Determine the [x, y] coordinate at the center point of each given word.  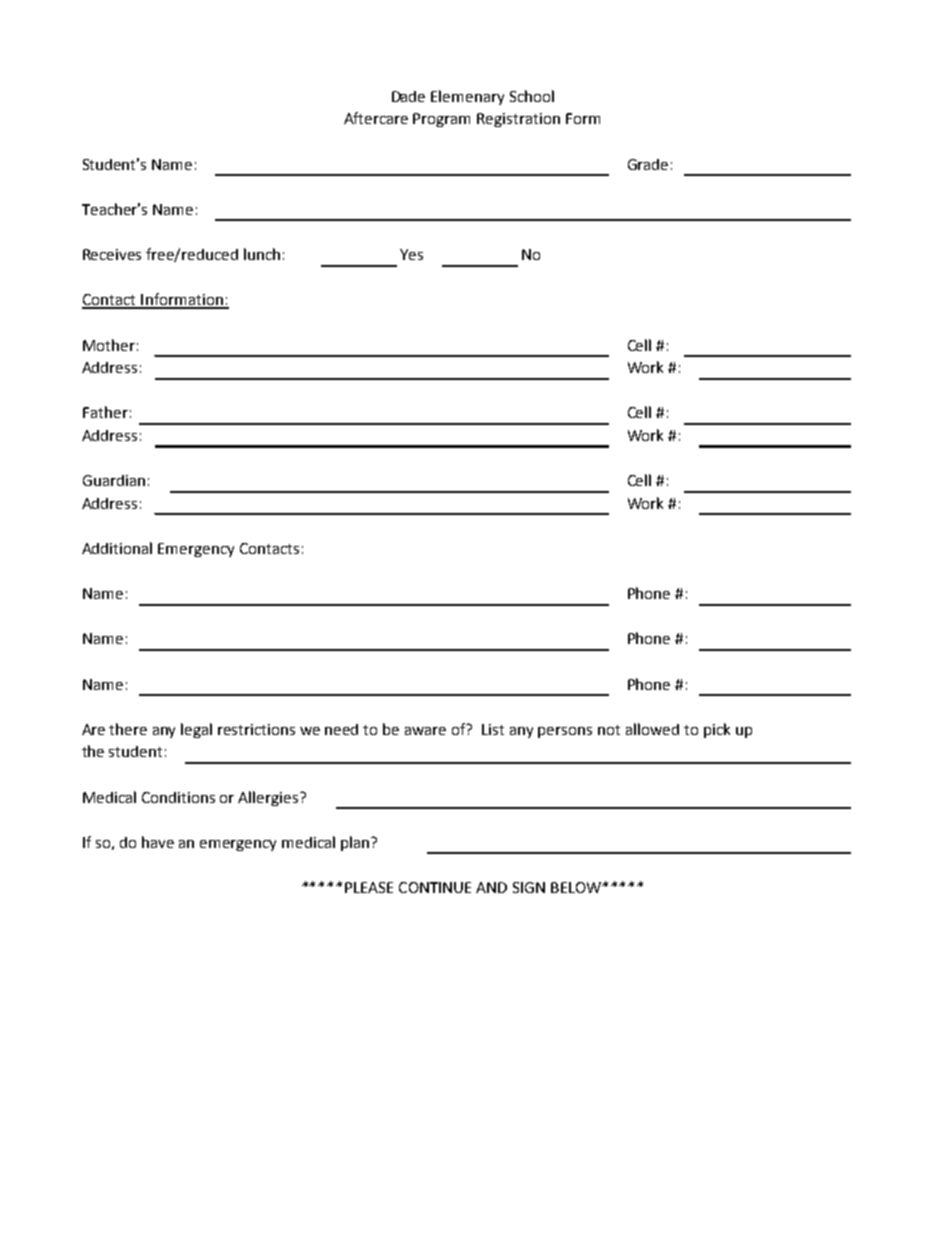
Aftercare [376, 118]
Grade [648, 164]
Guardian [114, 480]
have [158, 842]
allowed [652, 729]
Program [441, 120]
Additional [117, 548]
